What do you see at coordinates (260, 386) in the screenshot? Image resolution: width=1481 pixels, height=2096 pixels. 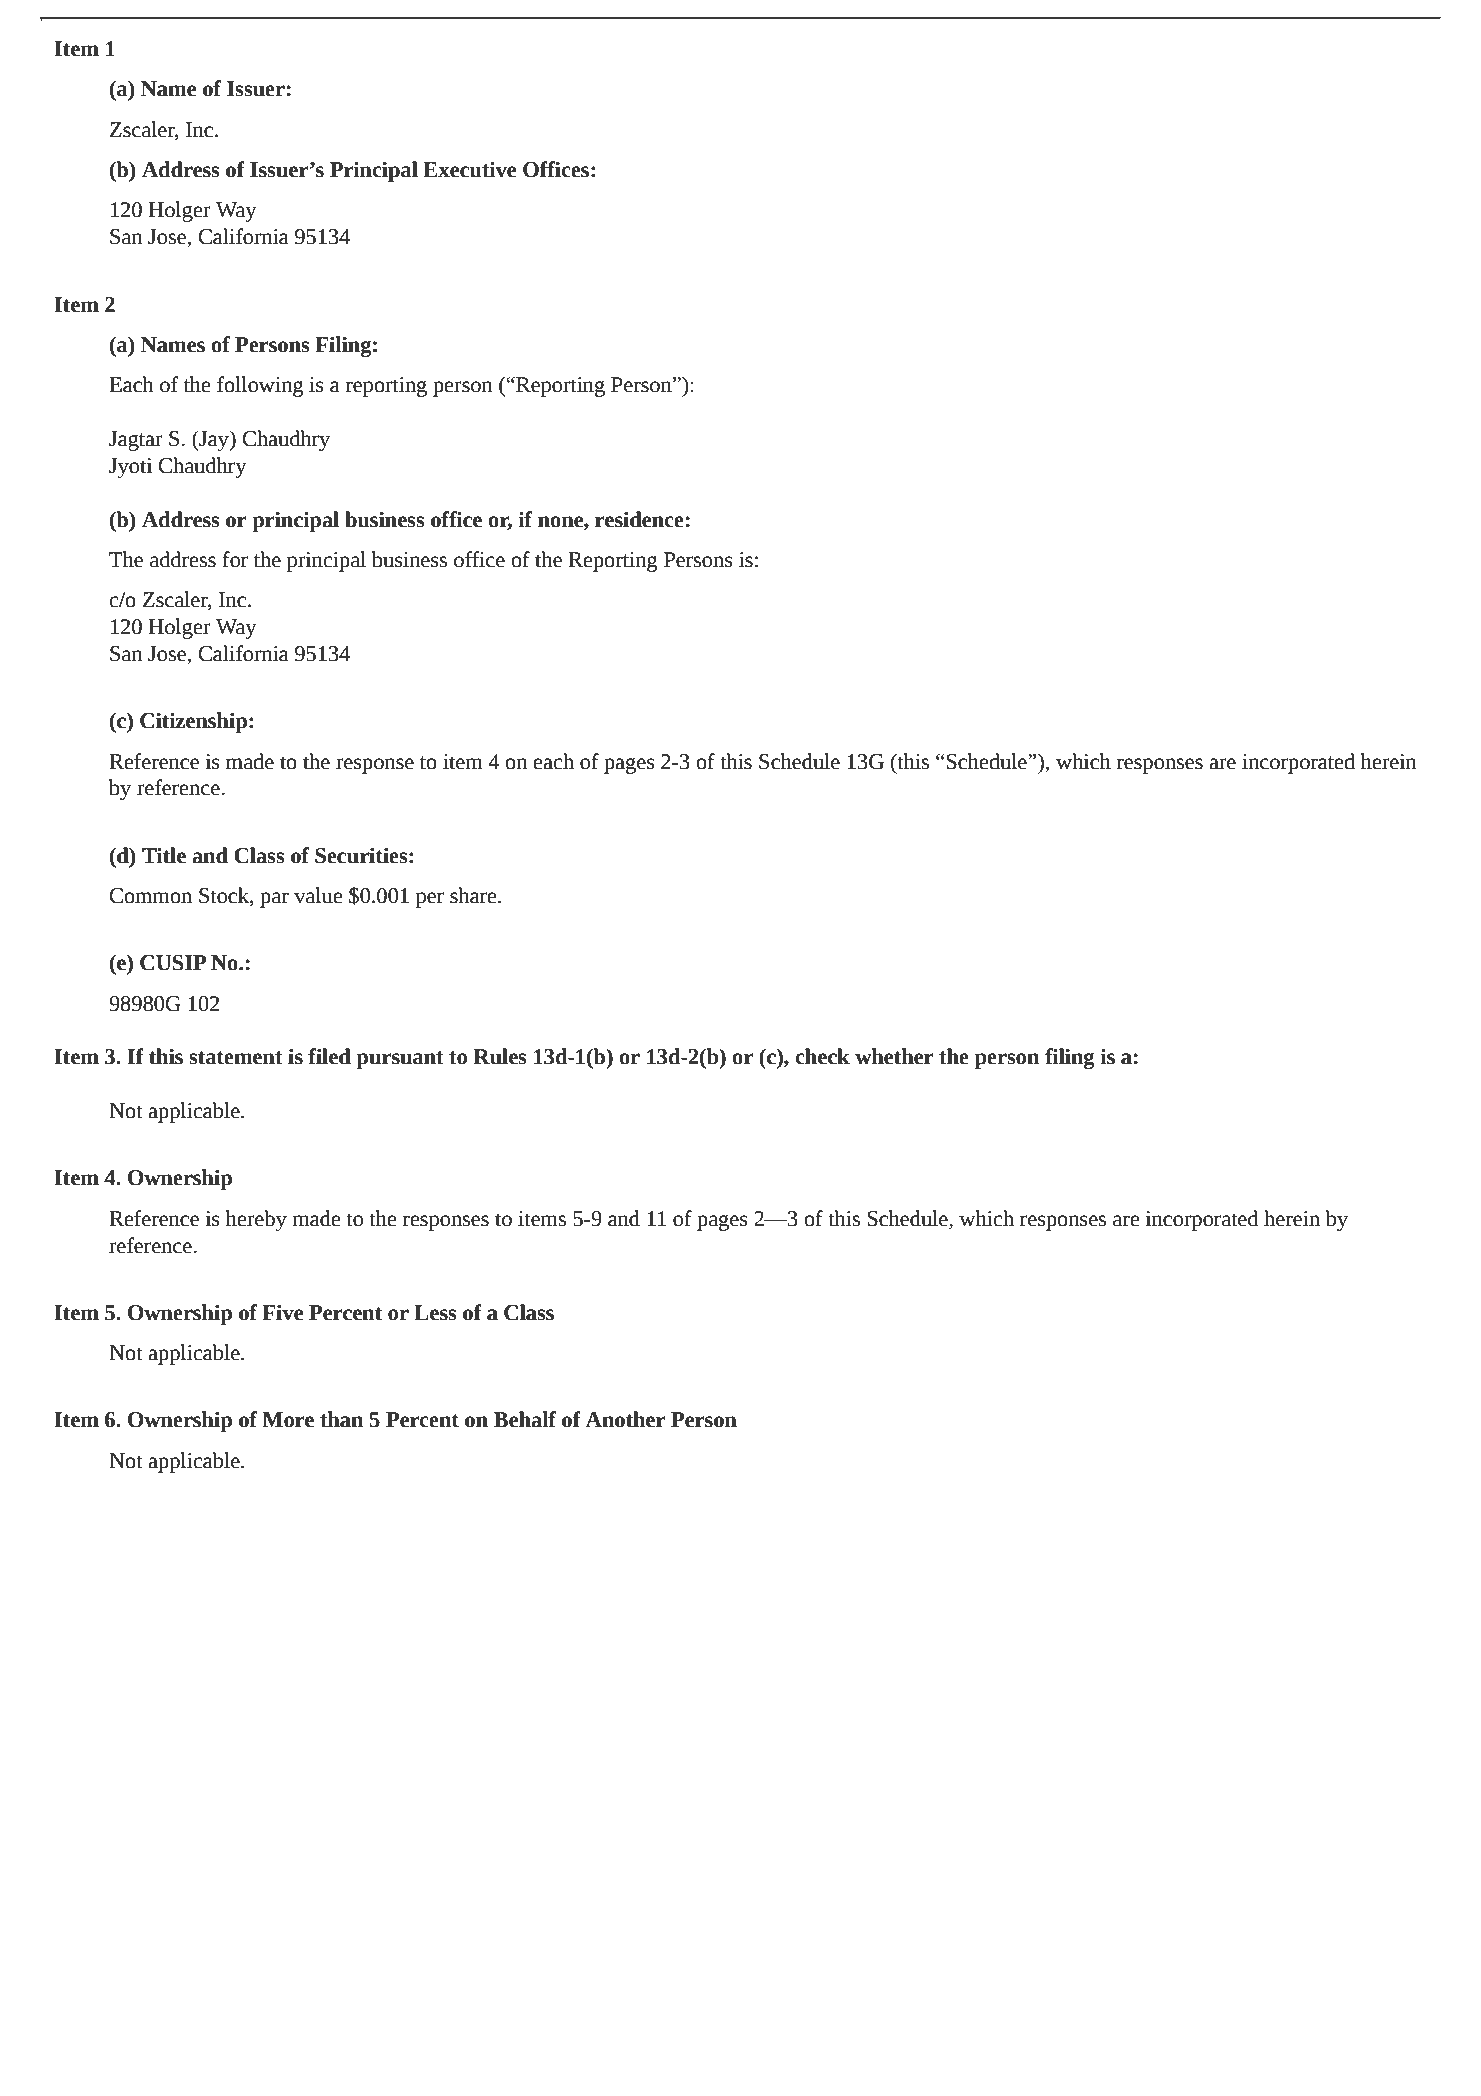 I see `following` at bounding box center [260, 386].
